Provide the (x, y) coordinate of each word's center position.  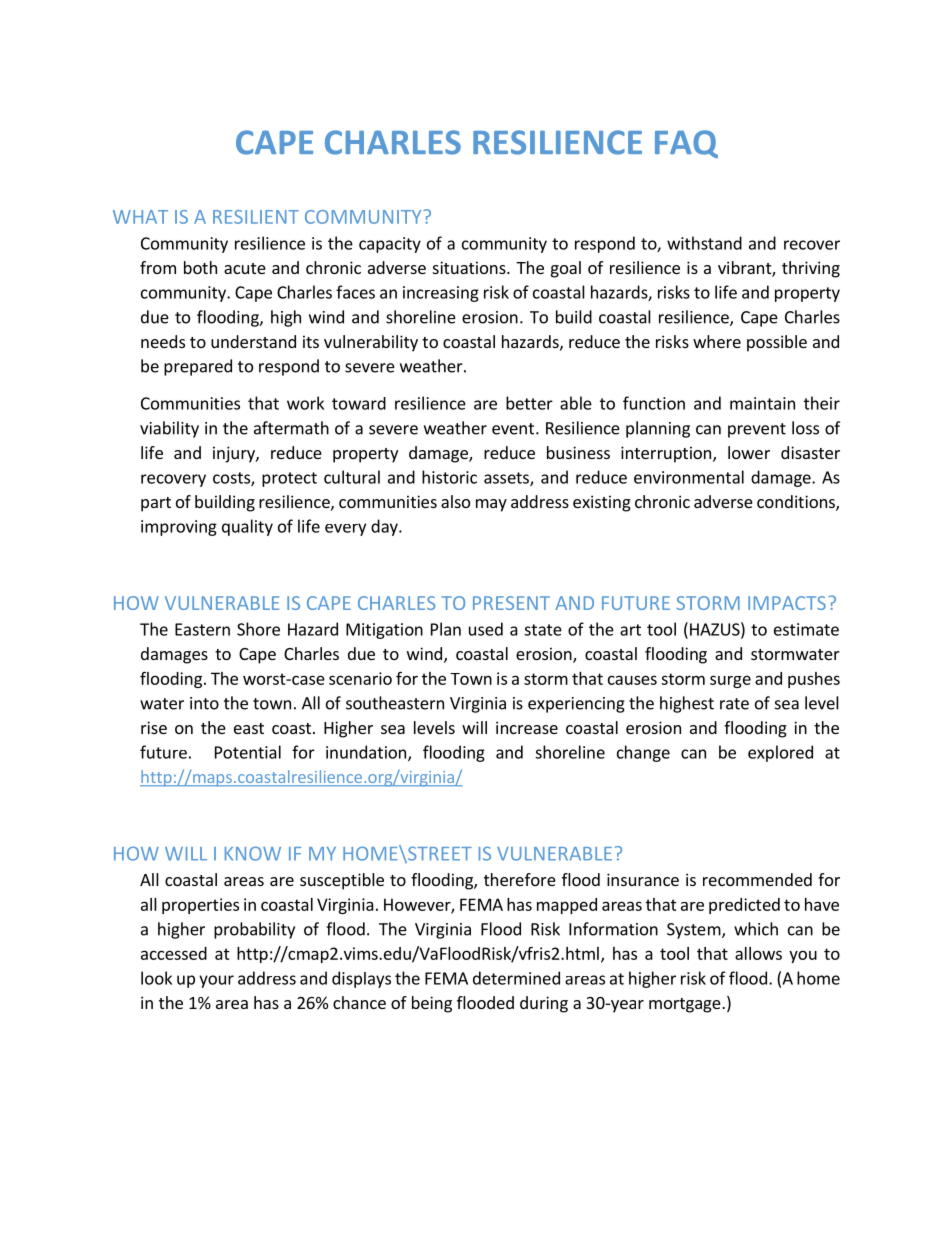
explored (780, 753)
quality (247, 527)
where (717, 341)
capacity (390, 245)
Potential (248, 752)
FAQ (686, 144)
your (216, 981)
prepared (198, 367)
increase (527, 727)
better (529, 403)
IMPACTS (787, 603)
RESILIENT (256, 217)
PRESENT (511, 603)
